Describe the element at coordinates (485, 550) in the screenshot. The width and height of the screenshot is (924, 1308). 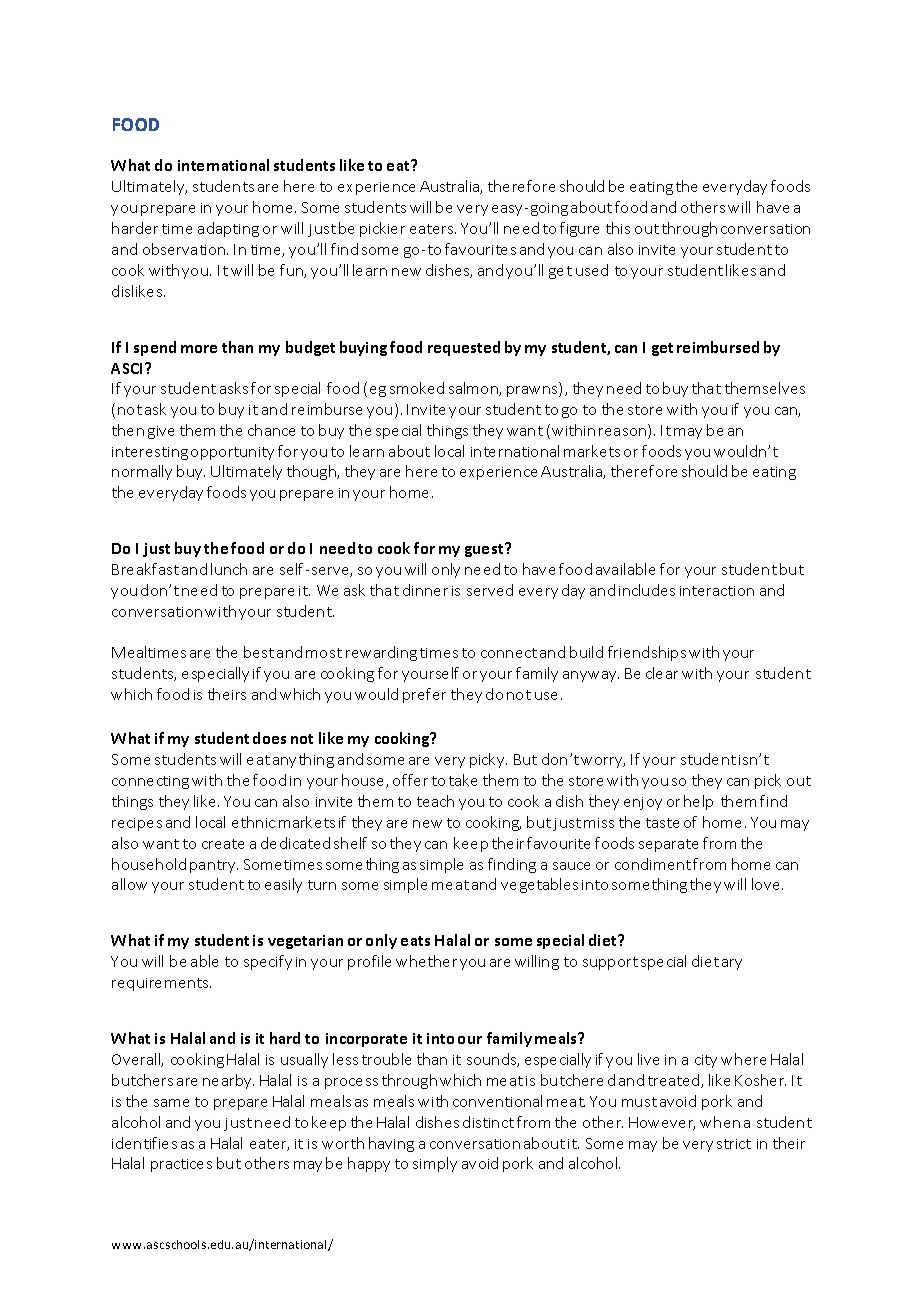
I see `guest` at that location.
